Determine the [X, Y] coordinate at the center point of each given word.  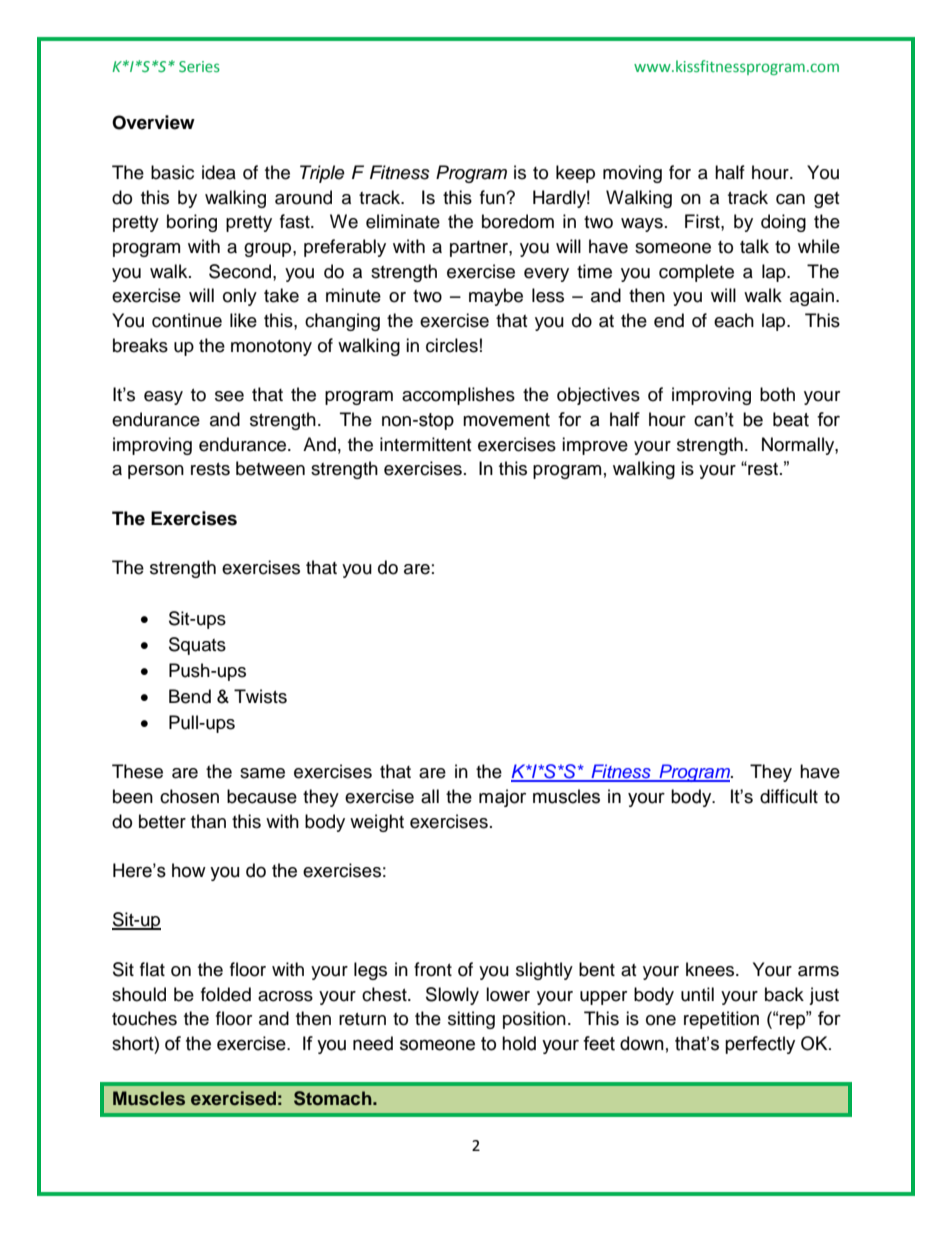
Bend [190, 696]
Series [199, 66]
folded [226, 994]
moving [632, 174]
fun [493, 197]
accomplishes [458, 396]
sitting [471, 1020]
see [229, 396]
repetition [721, 1020]
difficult [789, 796]
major [502, 798]
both [777, 394]
